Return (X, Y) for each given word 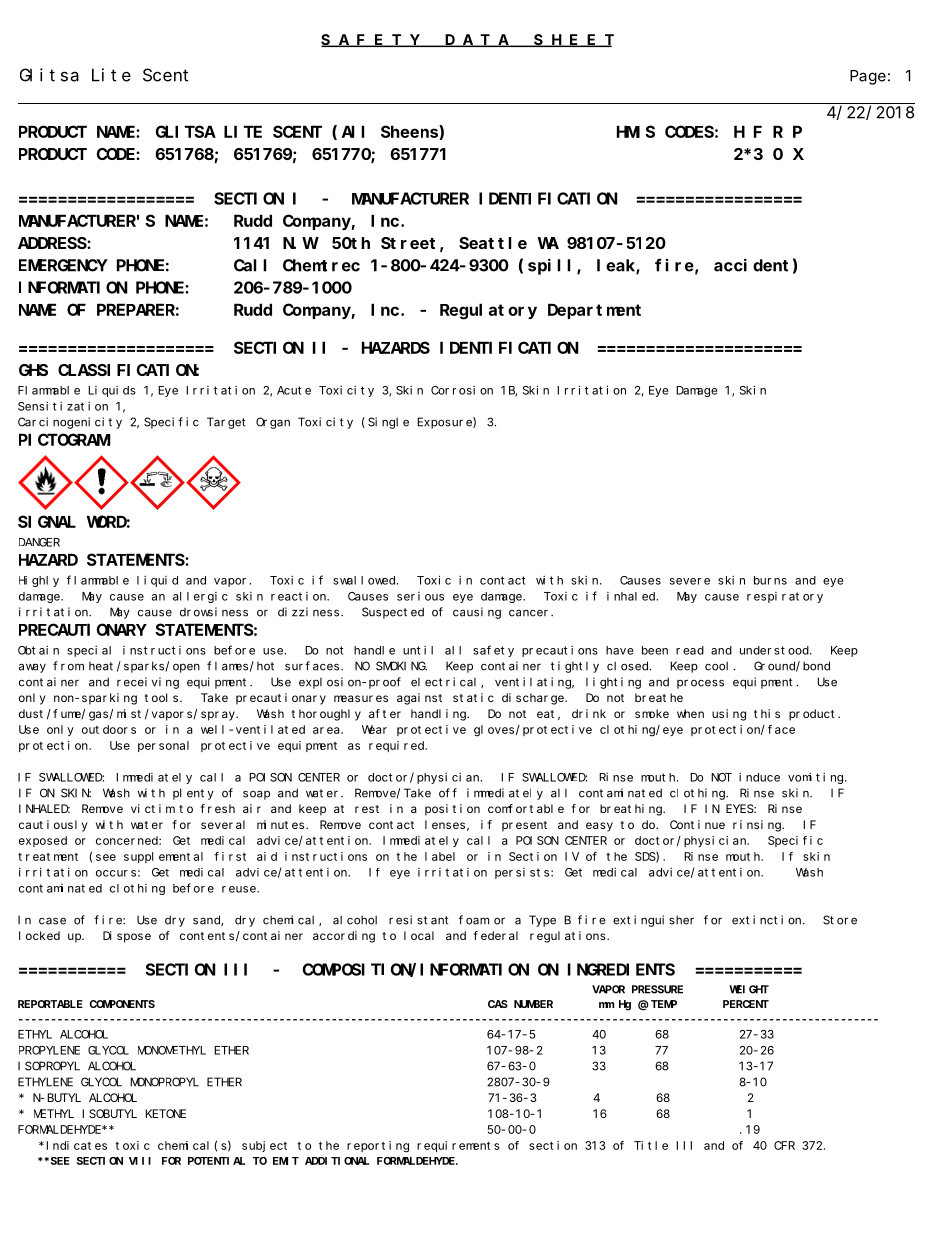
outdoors (109, 729)
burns (770, 580)
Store (840, 920)
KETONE (165, 1113)
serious (420, 596)
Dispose (127, 937)
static (473, 697)
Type (542, 921)
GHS (33, 370)
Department (594, 311)
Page (868, 77)
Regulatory (488, 311)
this (767, 713)
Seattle (493, 243)
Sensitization (63, 406)
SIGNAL (47, 522)
